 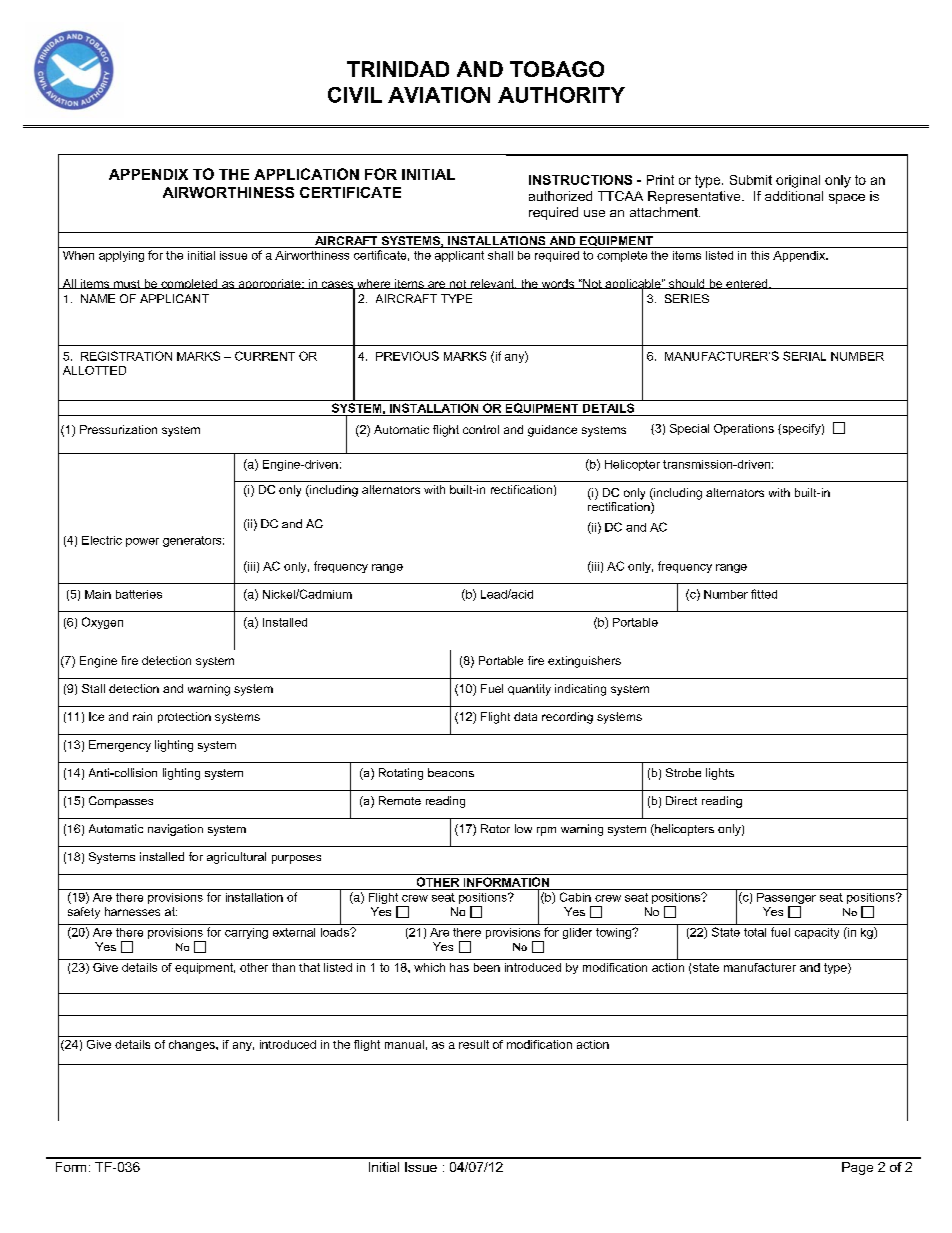 What do you see at coordinates (306, 174) in the page?
I see `APPLICATION` at bounding box center [306, 174].
